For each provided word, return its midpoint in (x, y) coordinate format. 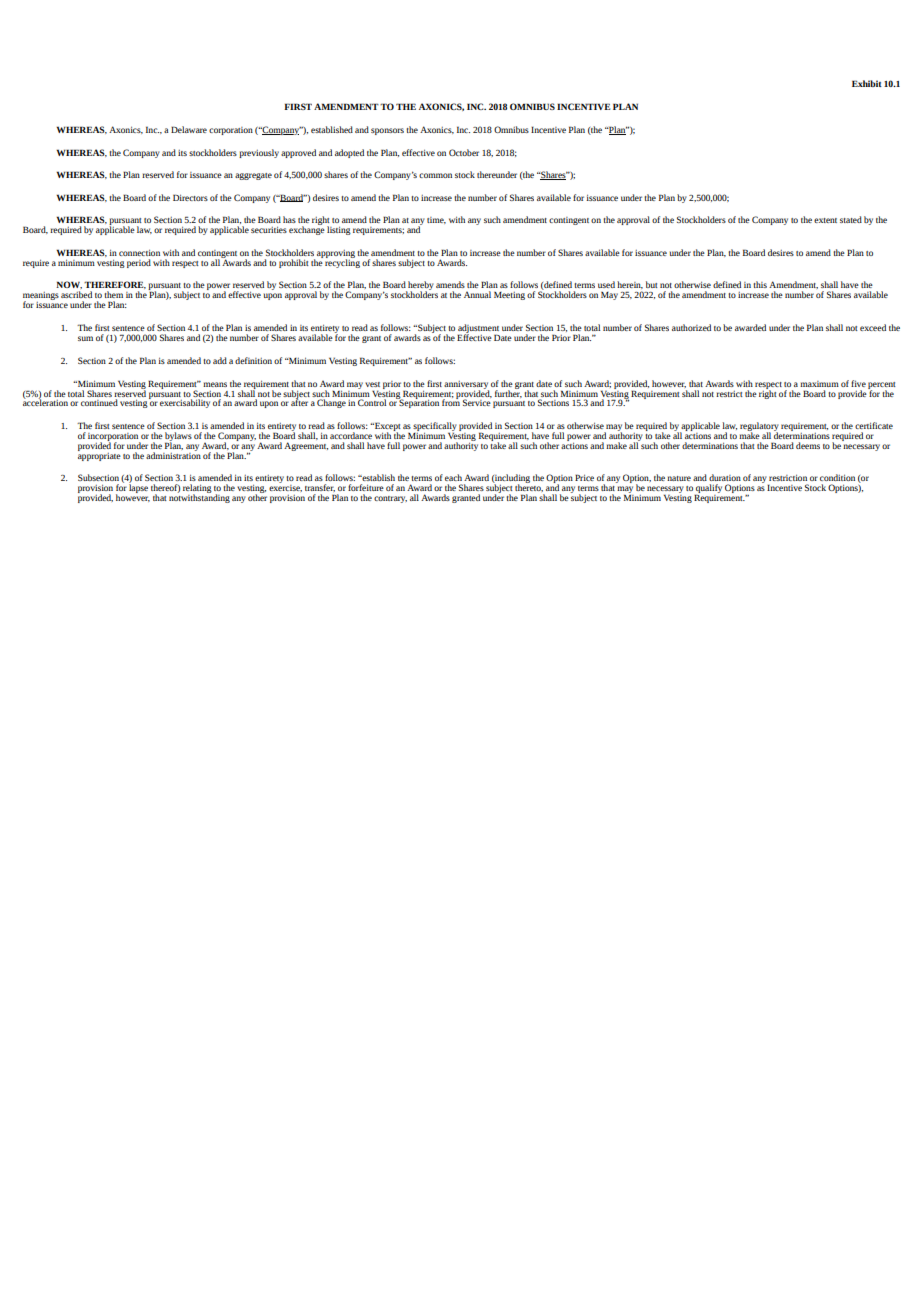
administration (173, 454)
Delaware (189, 129)
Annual (477, 294)
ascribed (76, 294)
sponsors (387, 131)
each (453, 477)
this (760, 284)
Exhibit (867, 83)
